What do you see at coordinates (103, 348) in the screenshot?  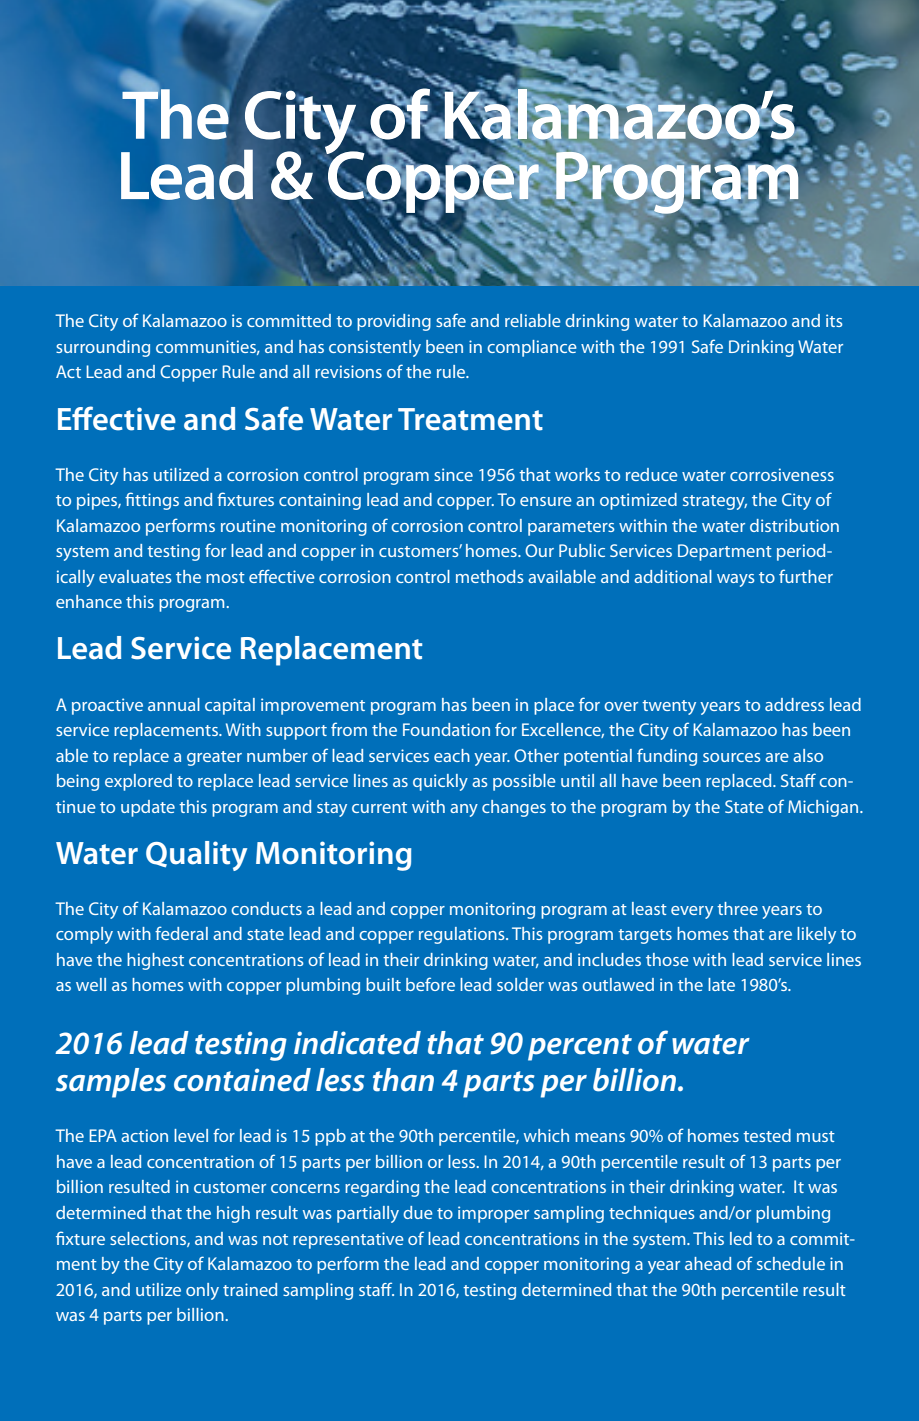 I see `surrounding` at bounding box center [103, 348].
